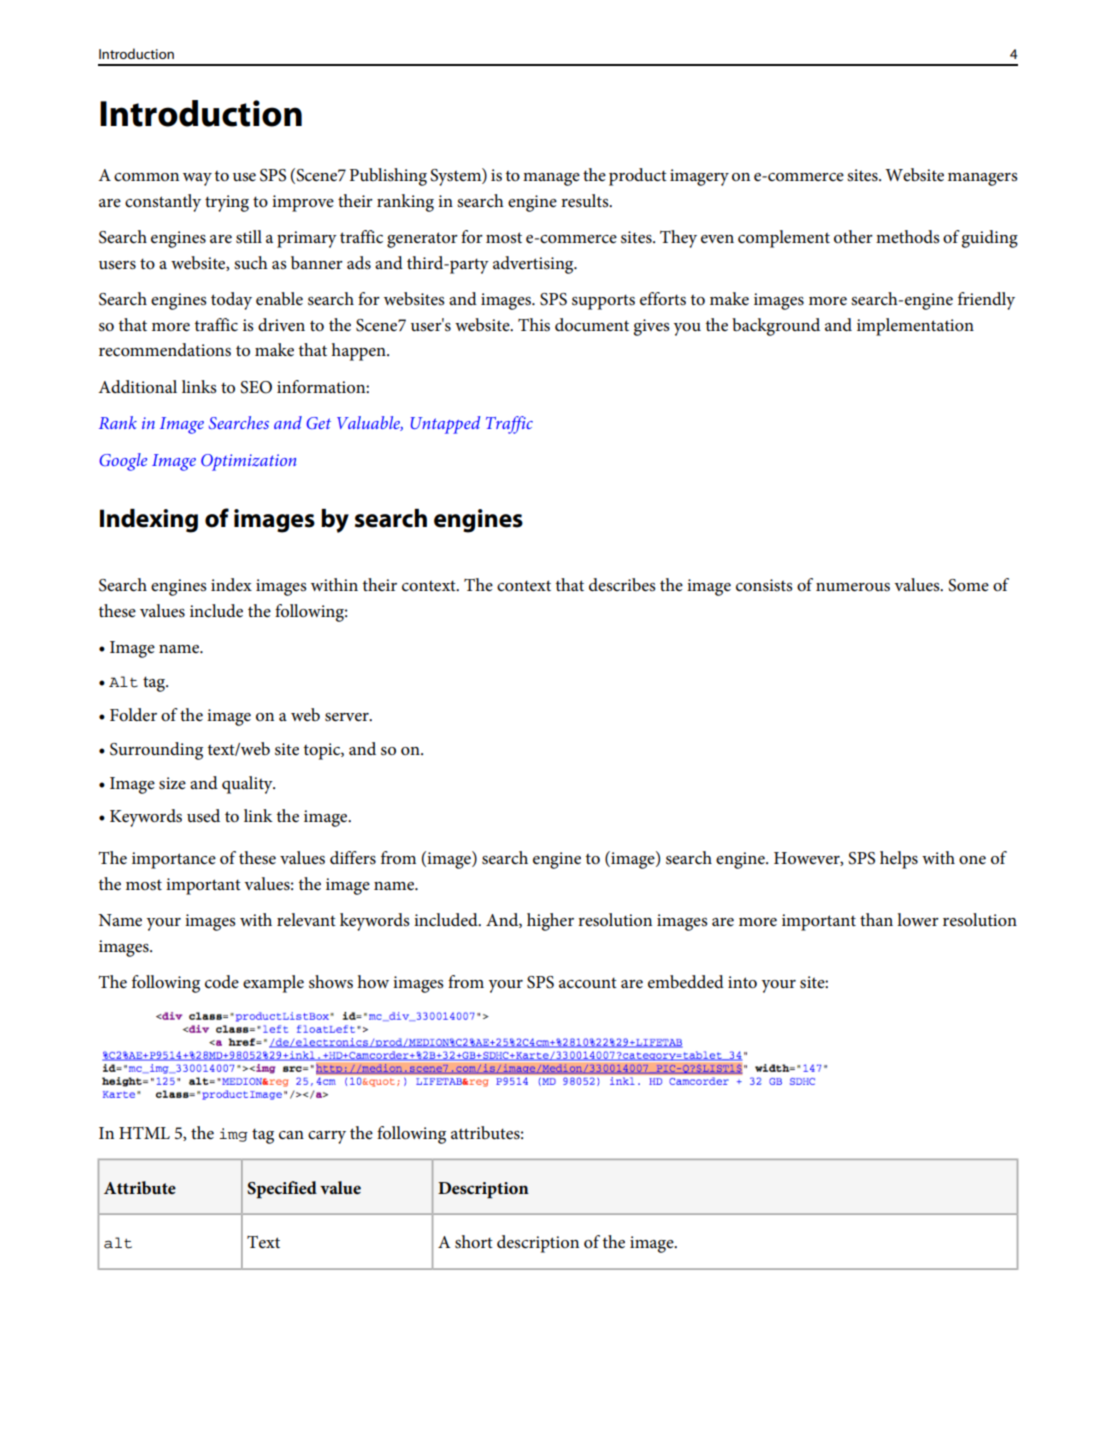 Image resolution: width=1116 pixels, height=1445 pixels. Describe the element at coordinates (586, 201) in the screenshot. I see `results` at that location.
